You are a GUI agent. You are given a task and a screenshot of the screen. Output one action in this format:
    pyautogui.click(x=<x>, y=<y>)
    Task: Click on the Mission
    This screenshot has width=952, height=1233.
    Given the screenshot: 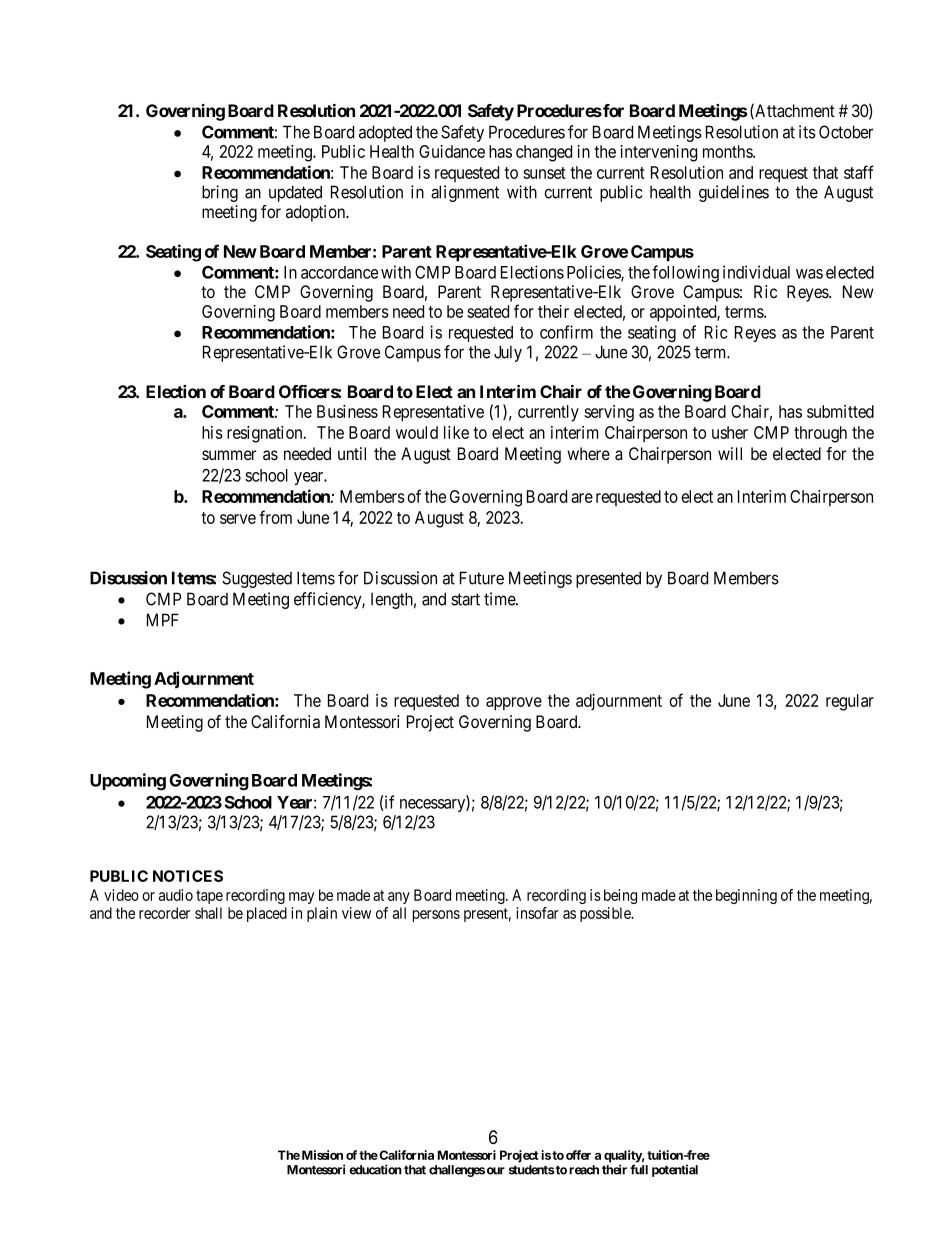 What is the action you would take?
    pyautogui.click(x=322, y=1155)
